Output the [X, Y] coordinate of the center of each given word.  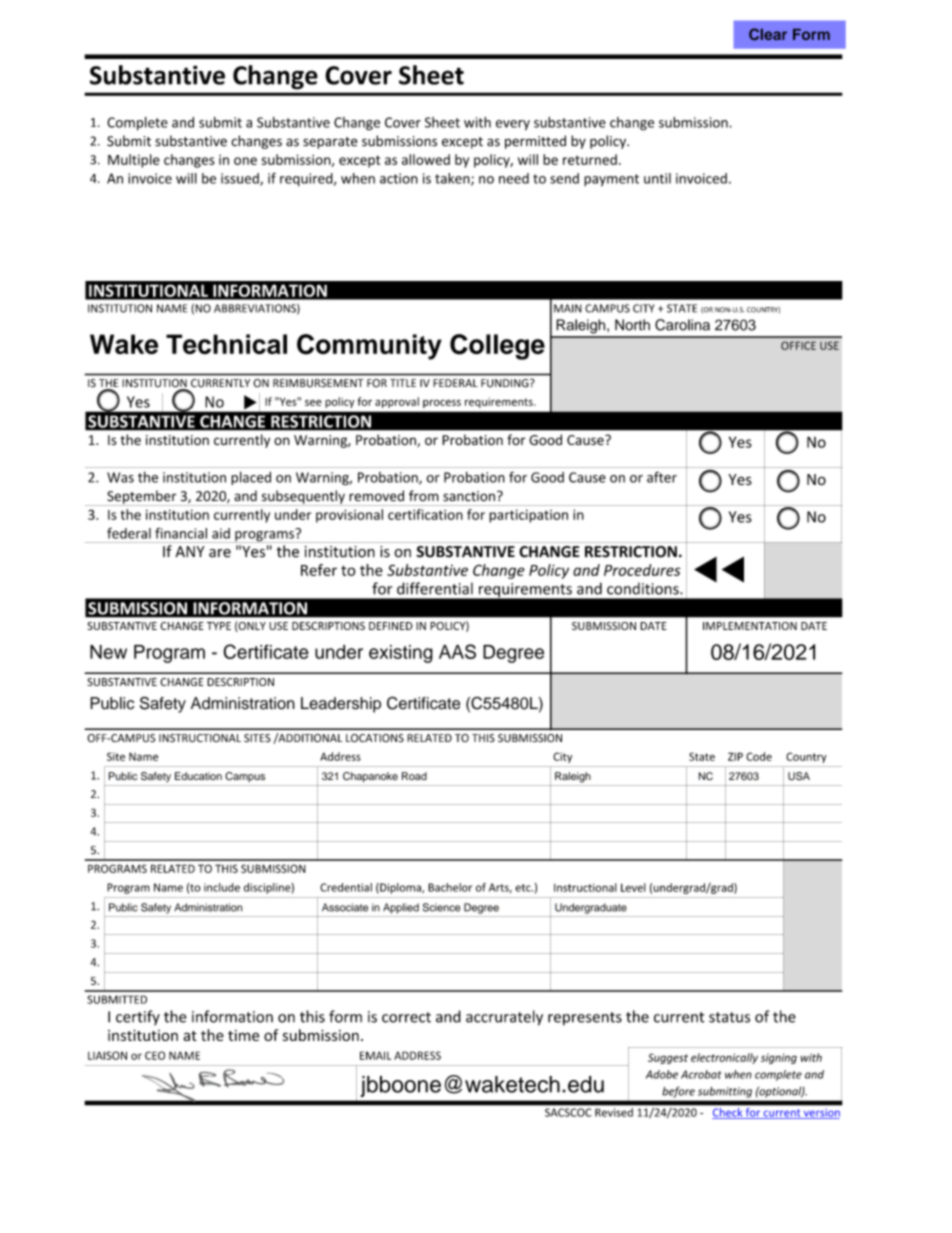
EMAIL [375, 1055]
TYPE [219, 626]
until [657, 178]
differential [435, 588]
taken [453, 179]
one [245, 161]
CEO [155, 1055]
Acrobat [701, 1074]
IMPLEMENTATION [750, 626]
